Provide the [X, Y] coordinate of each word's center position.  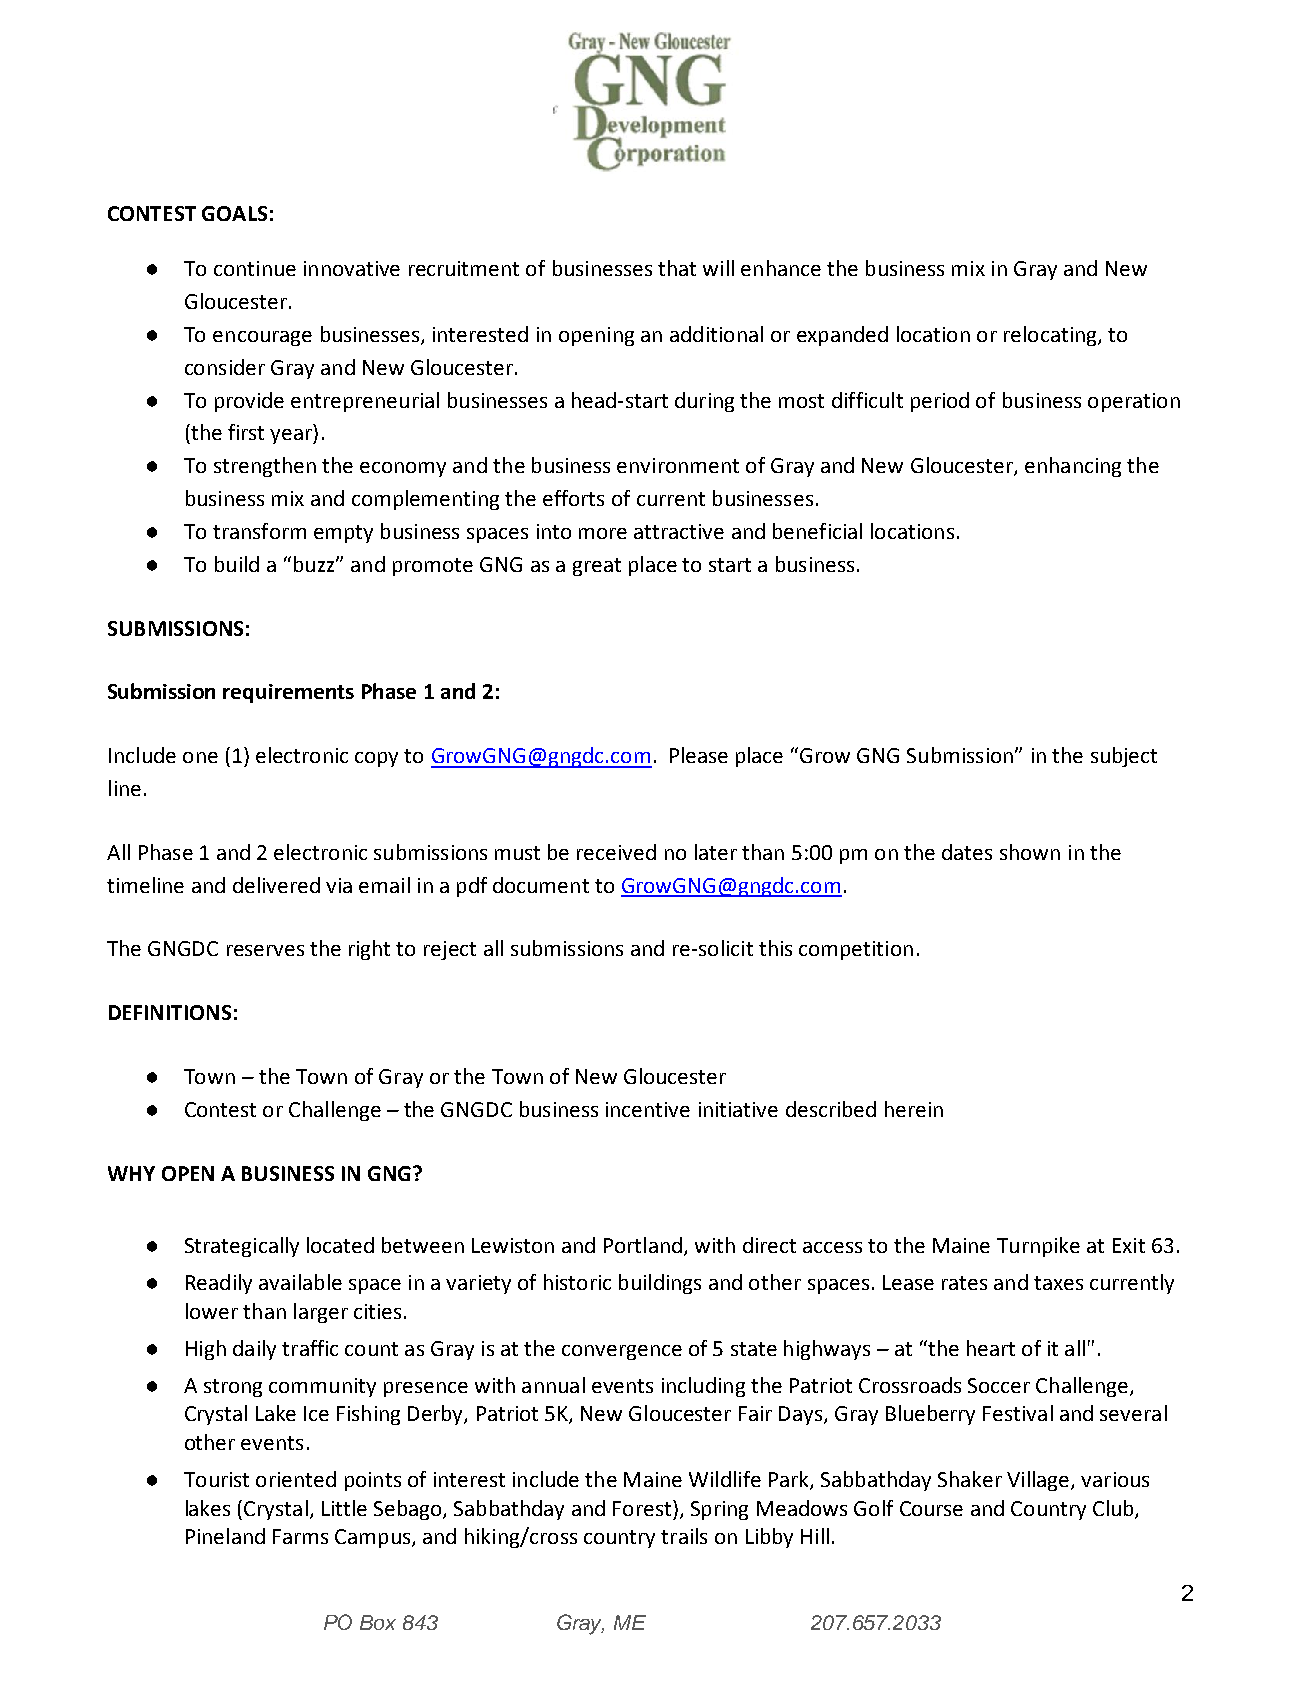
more [603, 533]
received [616, 852]
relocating [1051, 336]
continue [255, 268]
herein [914, 1109]
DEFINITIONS [170, 1012]
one [200, 757]
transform [259, 531]
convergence [622, 1352]
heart [991, 1348]
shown [1030, 852]
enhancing [1073, 467]
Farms [300, 1536]
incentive [648, 1109]
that [677, 268]
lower [212, 1311]
